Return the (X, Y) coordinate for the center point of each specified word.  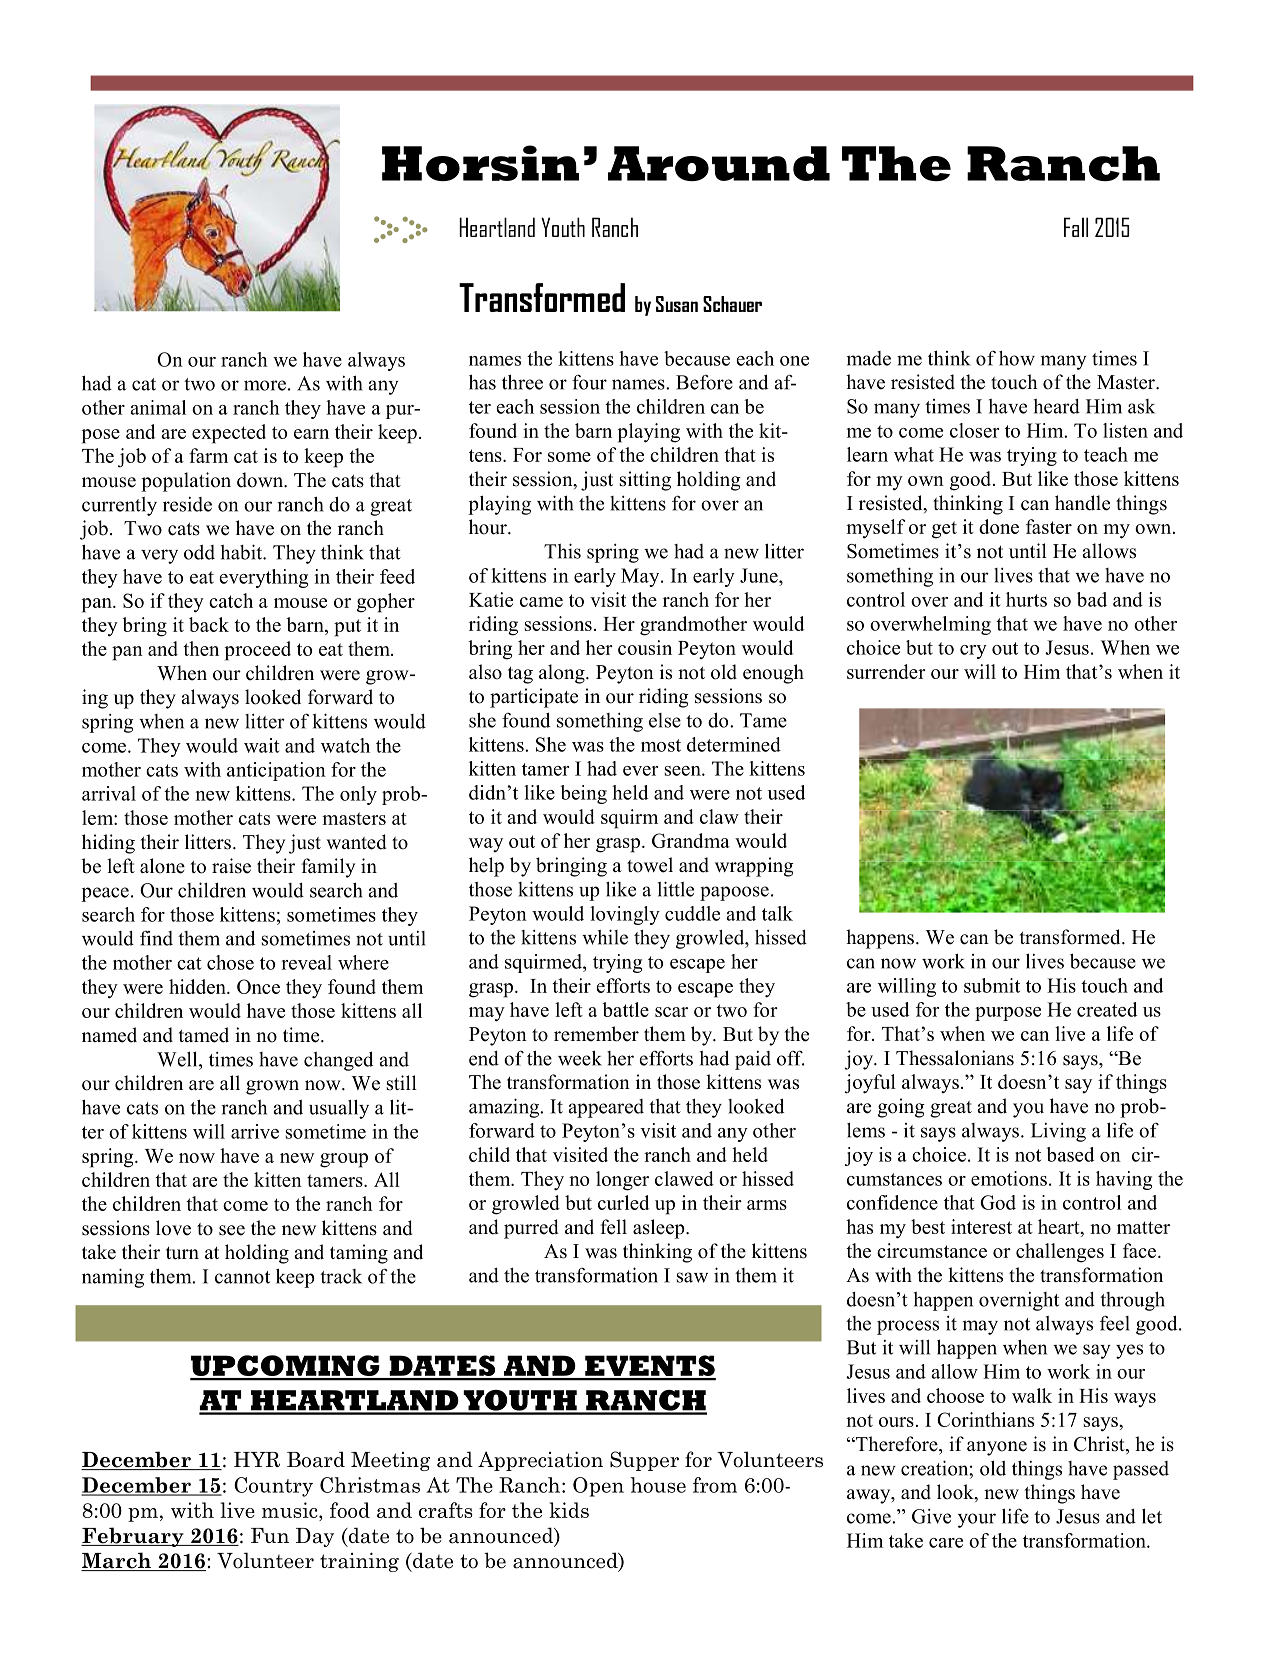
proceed (258, 651)
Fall (1076, 227)
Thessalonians (955, 1058)
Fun (270, 1535)
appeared (606, 1108)
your (977, 1520)
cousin (645, 647)
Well (178, 1059)
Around (719, 163)
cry (973, 652)
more (265, 385)
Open (598, 1487)
